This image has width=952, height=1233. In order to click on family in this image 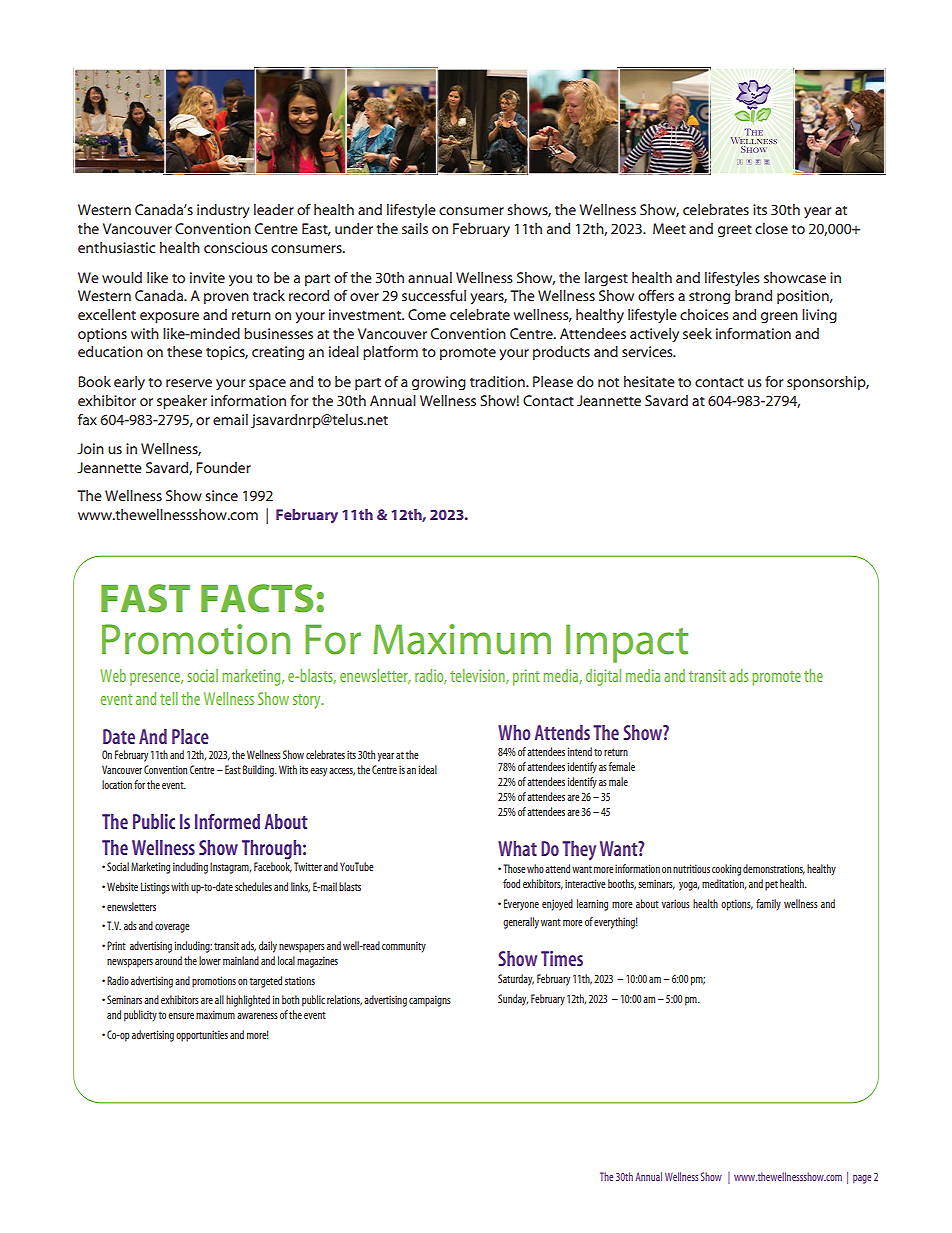, I will do `click(768, 905)`.
